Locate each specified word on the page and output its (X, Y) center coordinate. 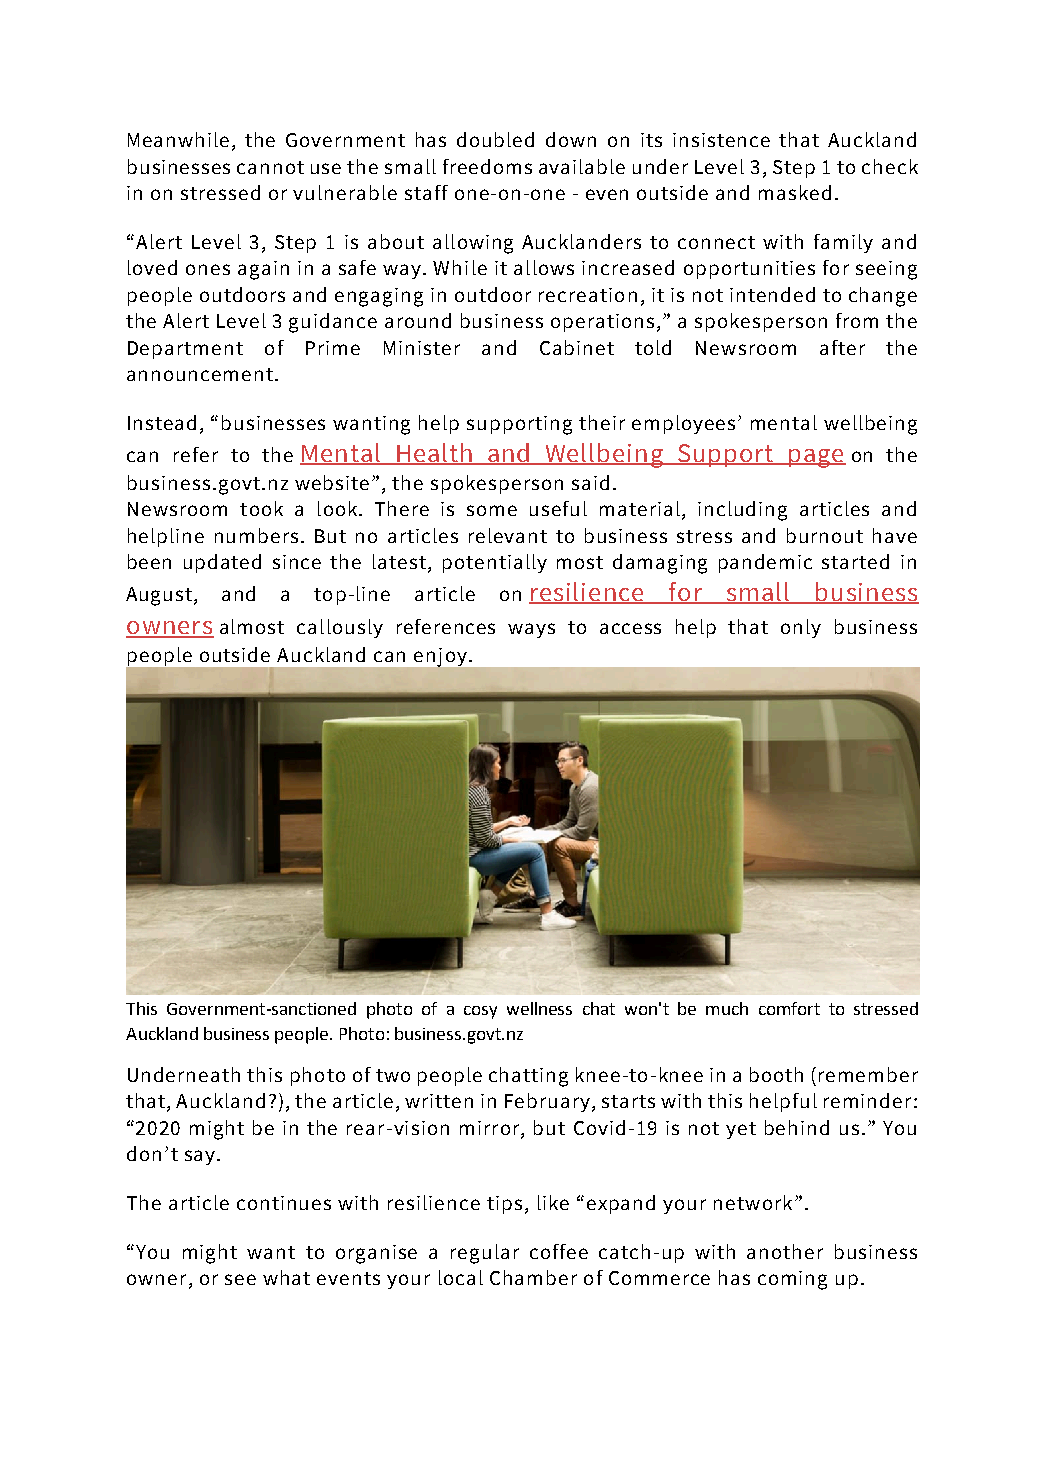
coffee (559, 1251)
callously (340, 628)
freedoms (487, 166)
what (286, 1277)
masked (795, 192)
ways (531, 630)
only (801, 628)
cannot (270, 167)
